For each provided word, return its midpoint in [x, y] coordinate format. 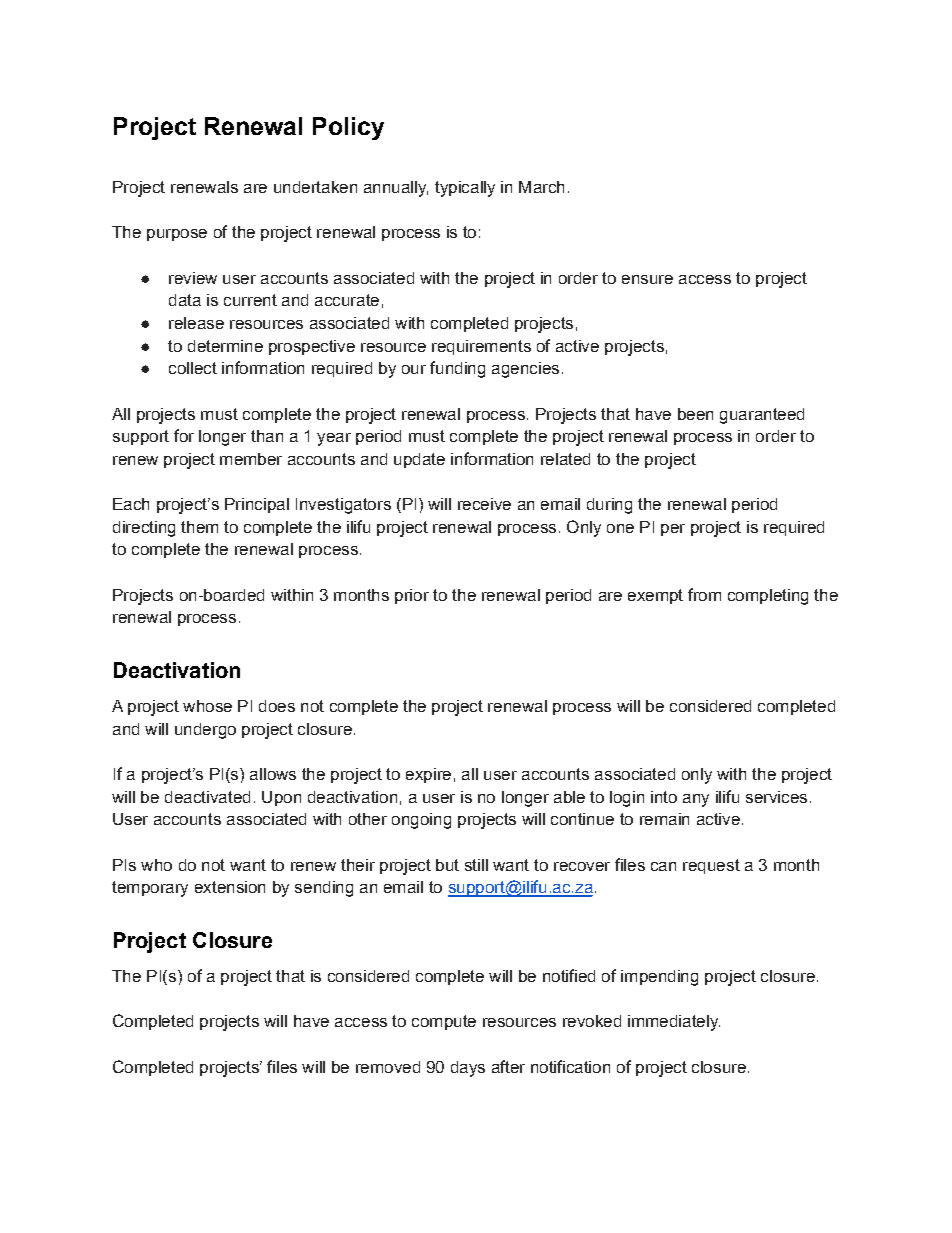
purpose [177, 235]
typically [465, 189]
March [541, 187]
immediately [674, 1023]
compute [444, 1022]
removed [388, 1067]
